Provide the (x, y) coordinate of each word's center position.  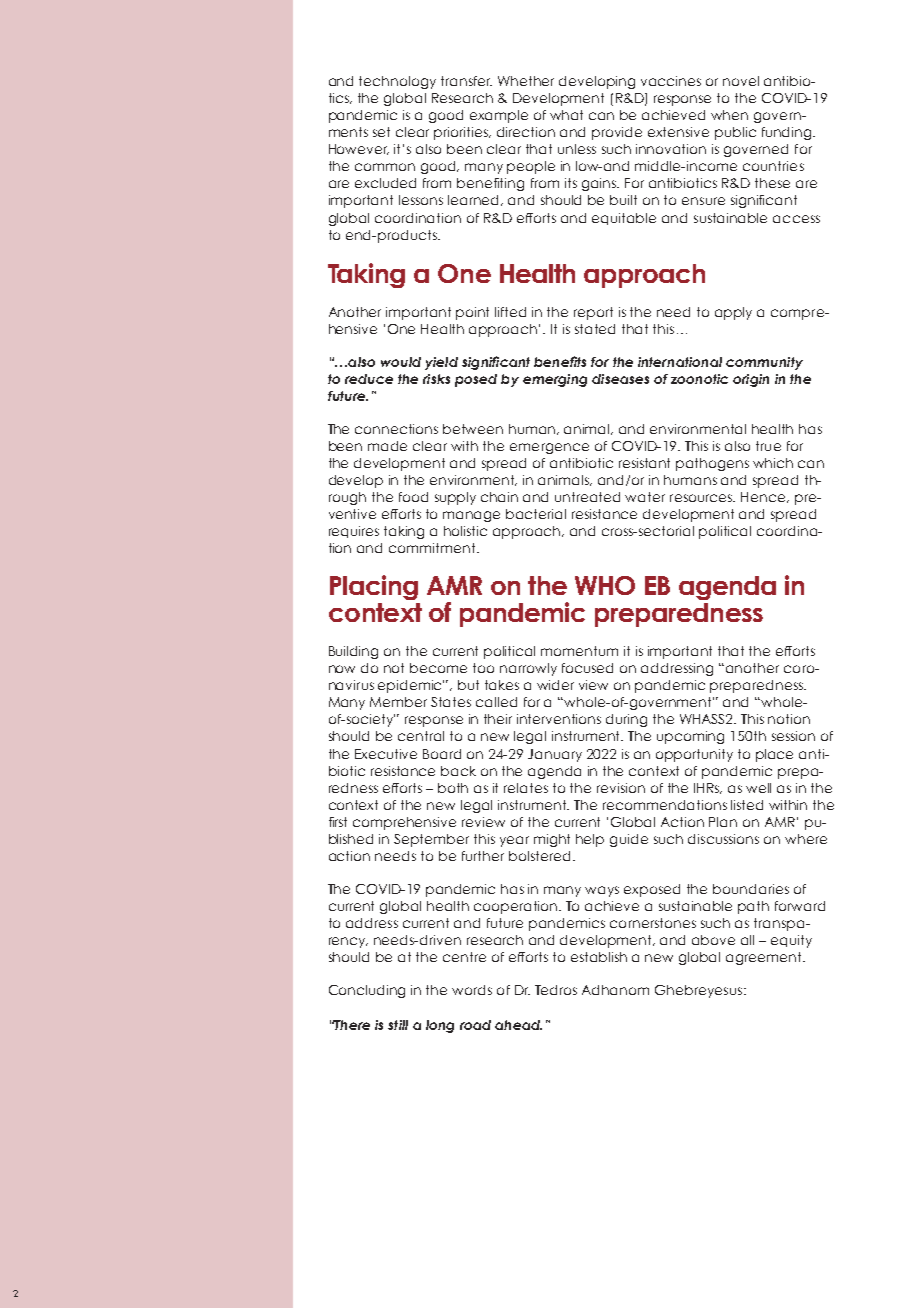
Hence (764, 497)
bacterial (536, 514)
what (566, 115)
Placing (374, 587)
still (398, 1025)
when (729, 115)
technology (397, 82)
